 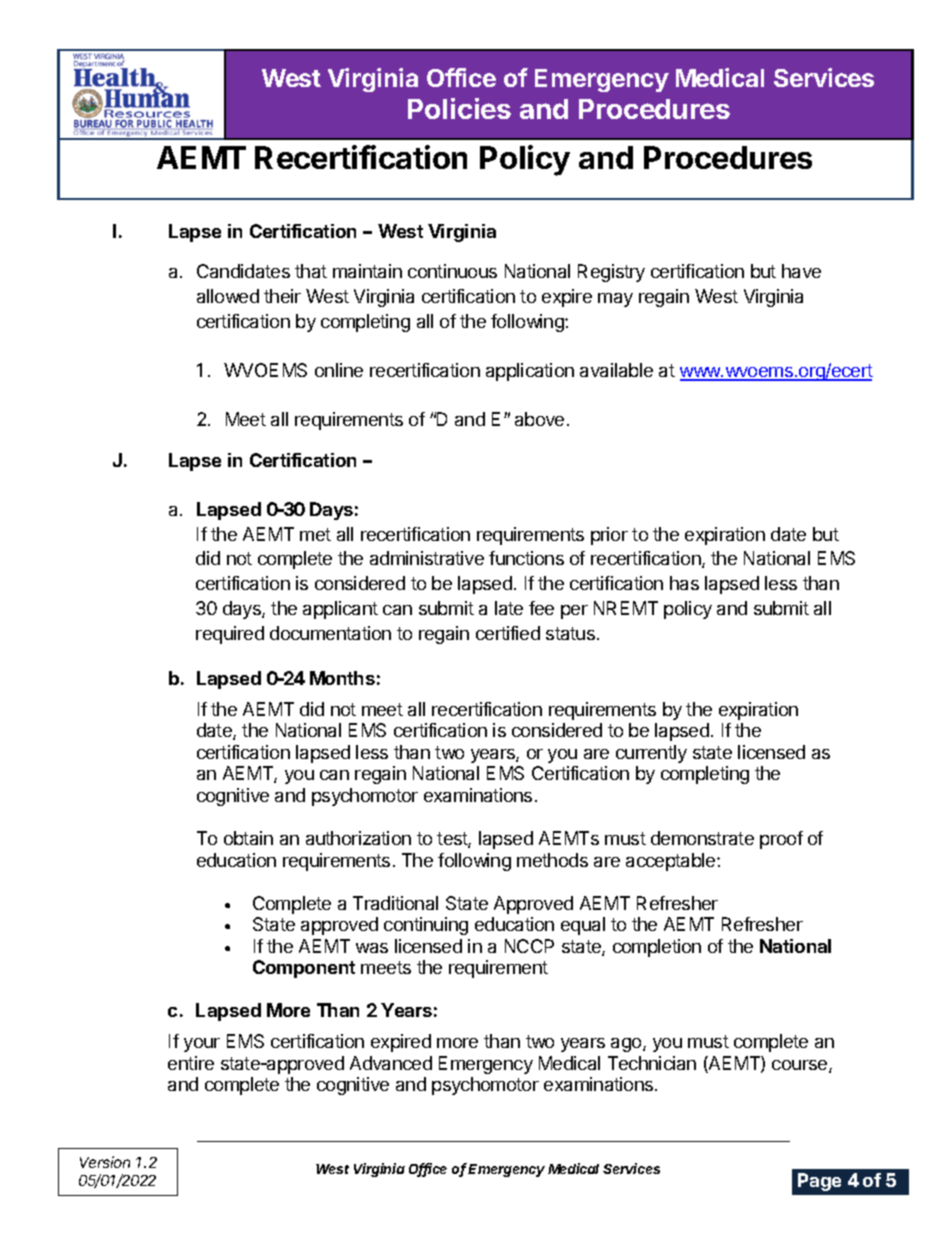 I want to click on certified, so click(x=508, y=633).
